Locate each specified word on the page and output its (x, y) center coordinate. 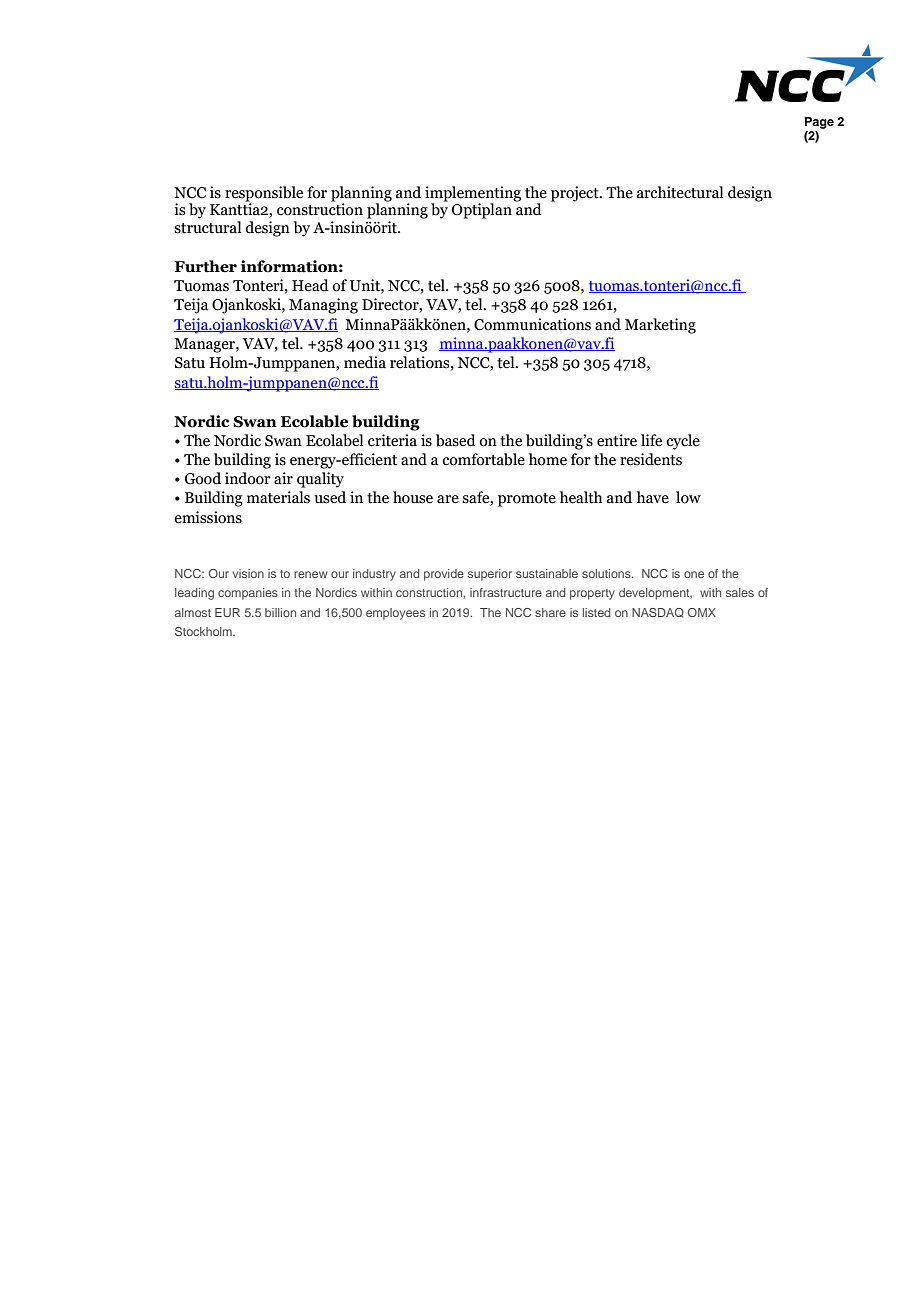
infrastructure (506, 592)
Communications (532, 324)
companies (248, 594)
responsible (264, 194)
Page (819, 123)
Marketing (660, 326)
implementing (473, 194)
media (365, 362)
